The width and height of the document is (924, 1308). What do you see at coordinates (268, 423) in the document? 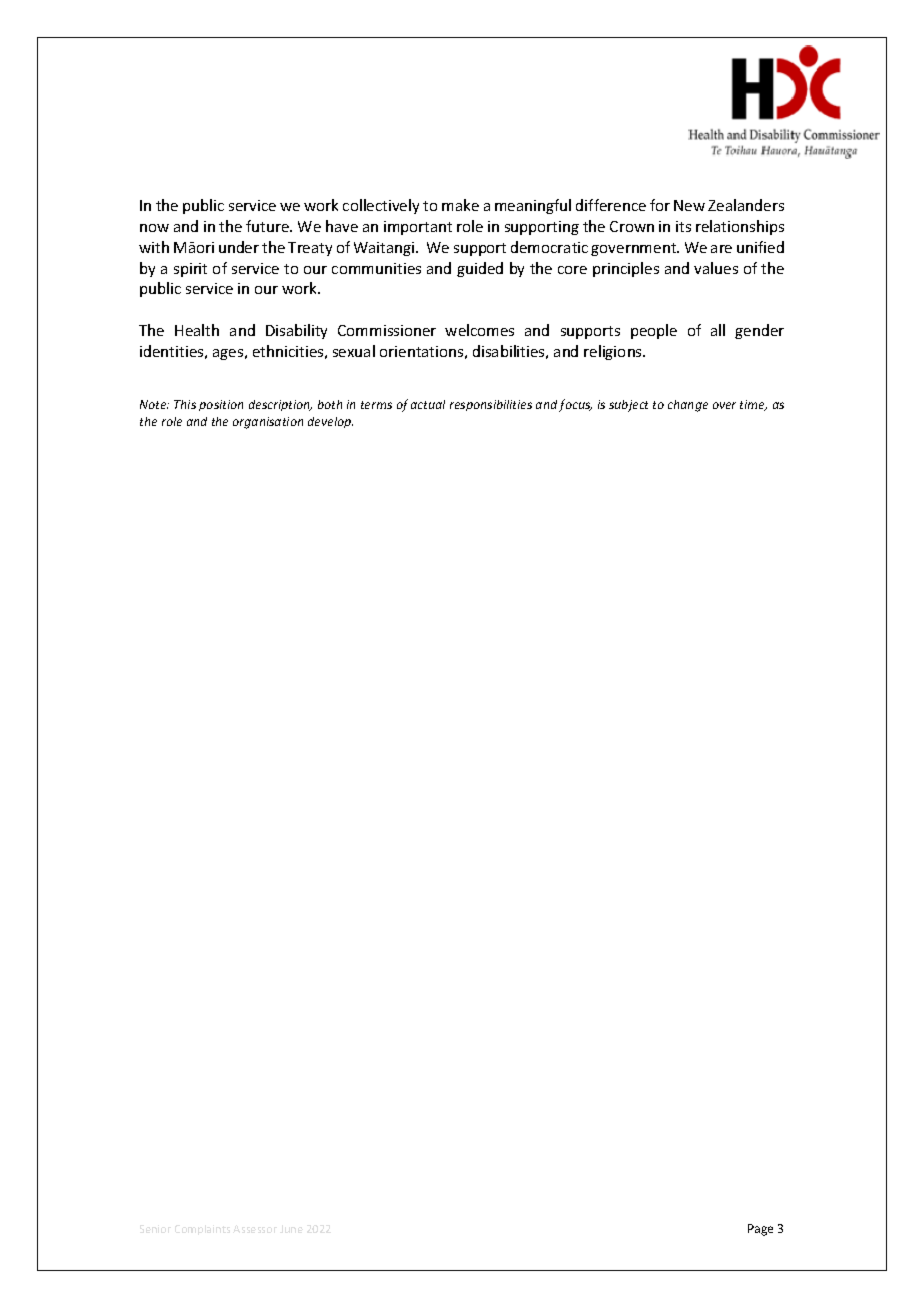
I see `organisation` at bounding box center [268, 423].
